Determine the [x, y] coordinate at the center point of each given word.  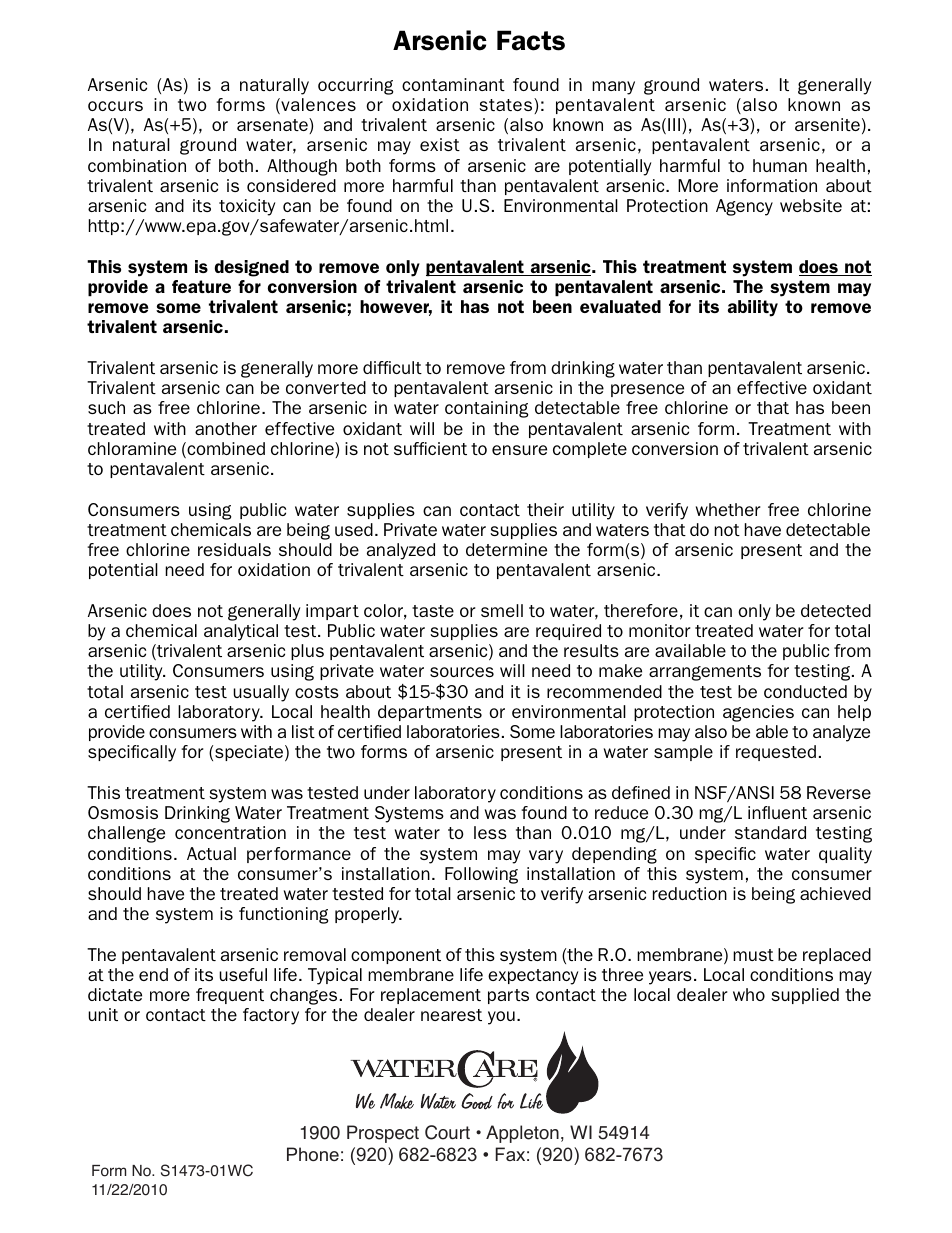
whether [728, 509]
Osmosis [123, 812]
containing [487, 409]
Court [447, 1132]
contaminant [453, 84]
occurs [115, 106]
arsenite [827, 124]
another [226, 428]
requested [776, 753]
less [490, 832]
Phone [313, 1154]
